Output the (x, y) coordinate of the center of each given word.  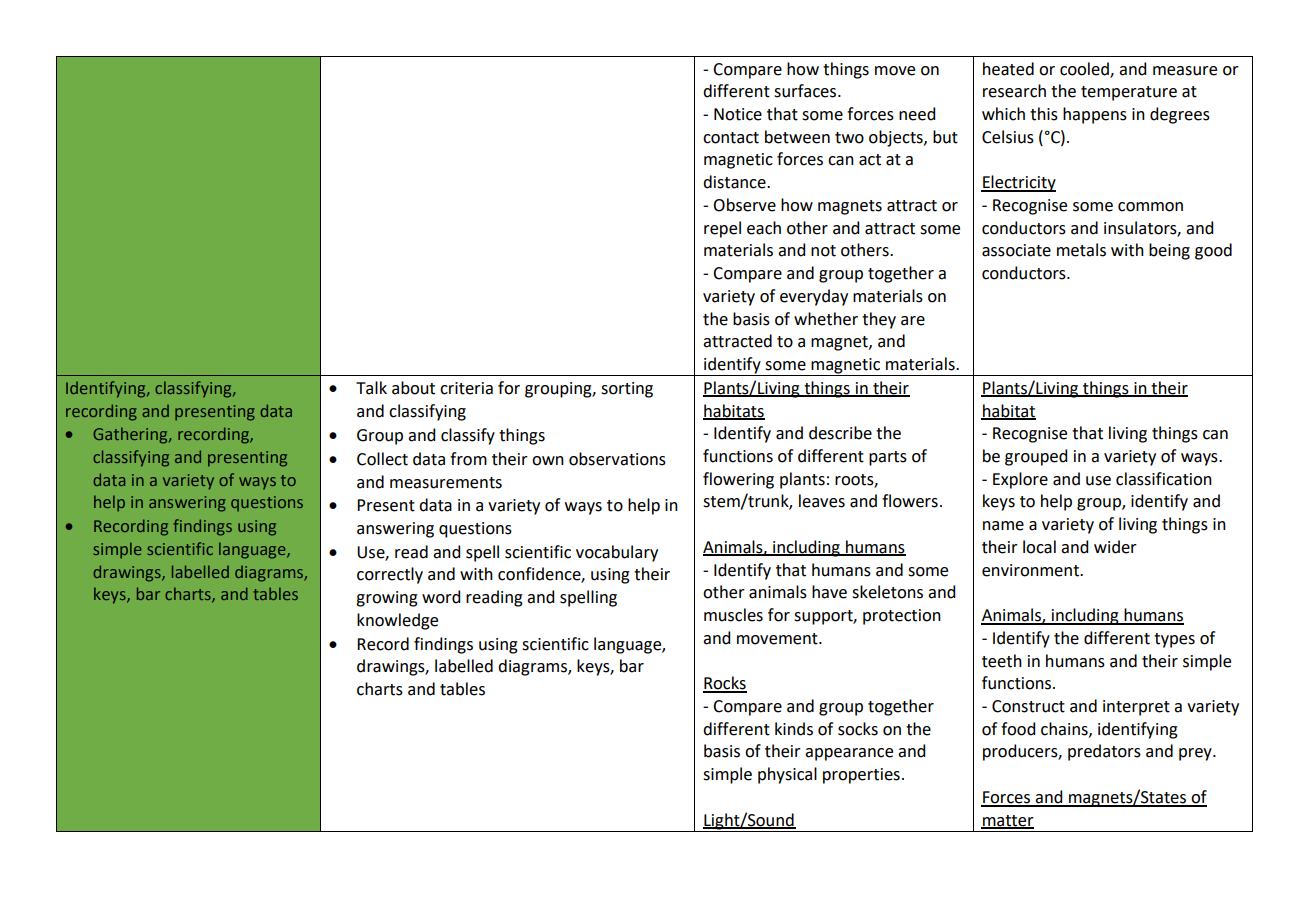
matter (1007, 821)
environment (1031, 570)
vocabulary (617, 553)
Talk (371, 388)
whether (826, 319)
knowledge (397, 621)
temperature (1129, 93)
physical (787, 775)
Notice (738, 114)
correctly (390, 575)
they (879, 320)
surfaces (806, 91)
